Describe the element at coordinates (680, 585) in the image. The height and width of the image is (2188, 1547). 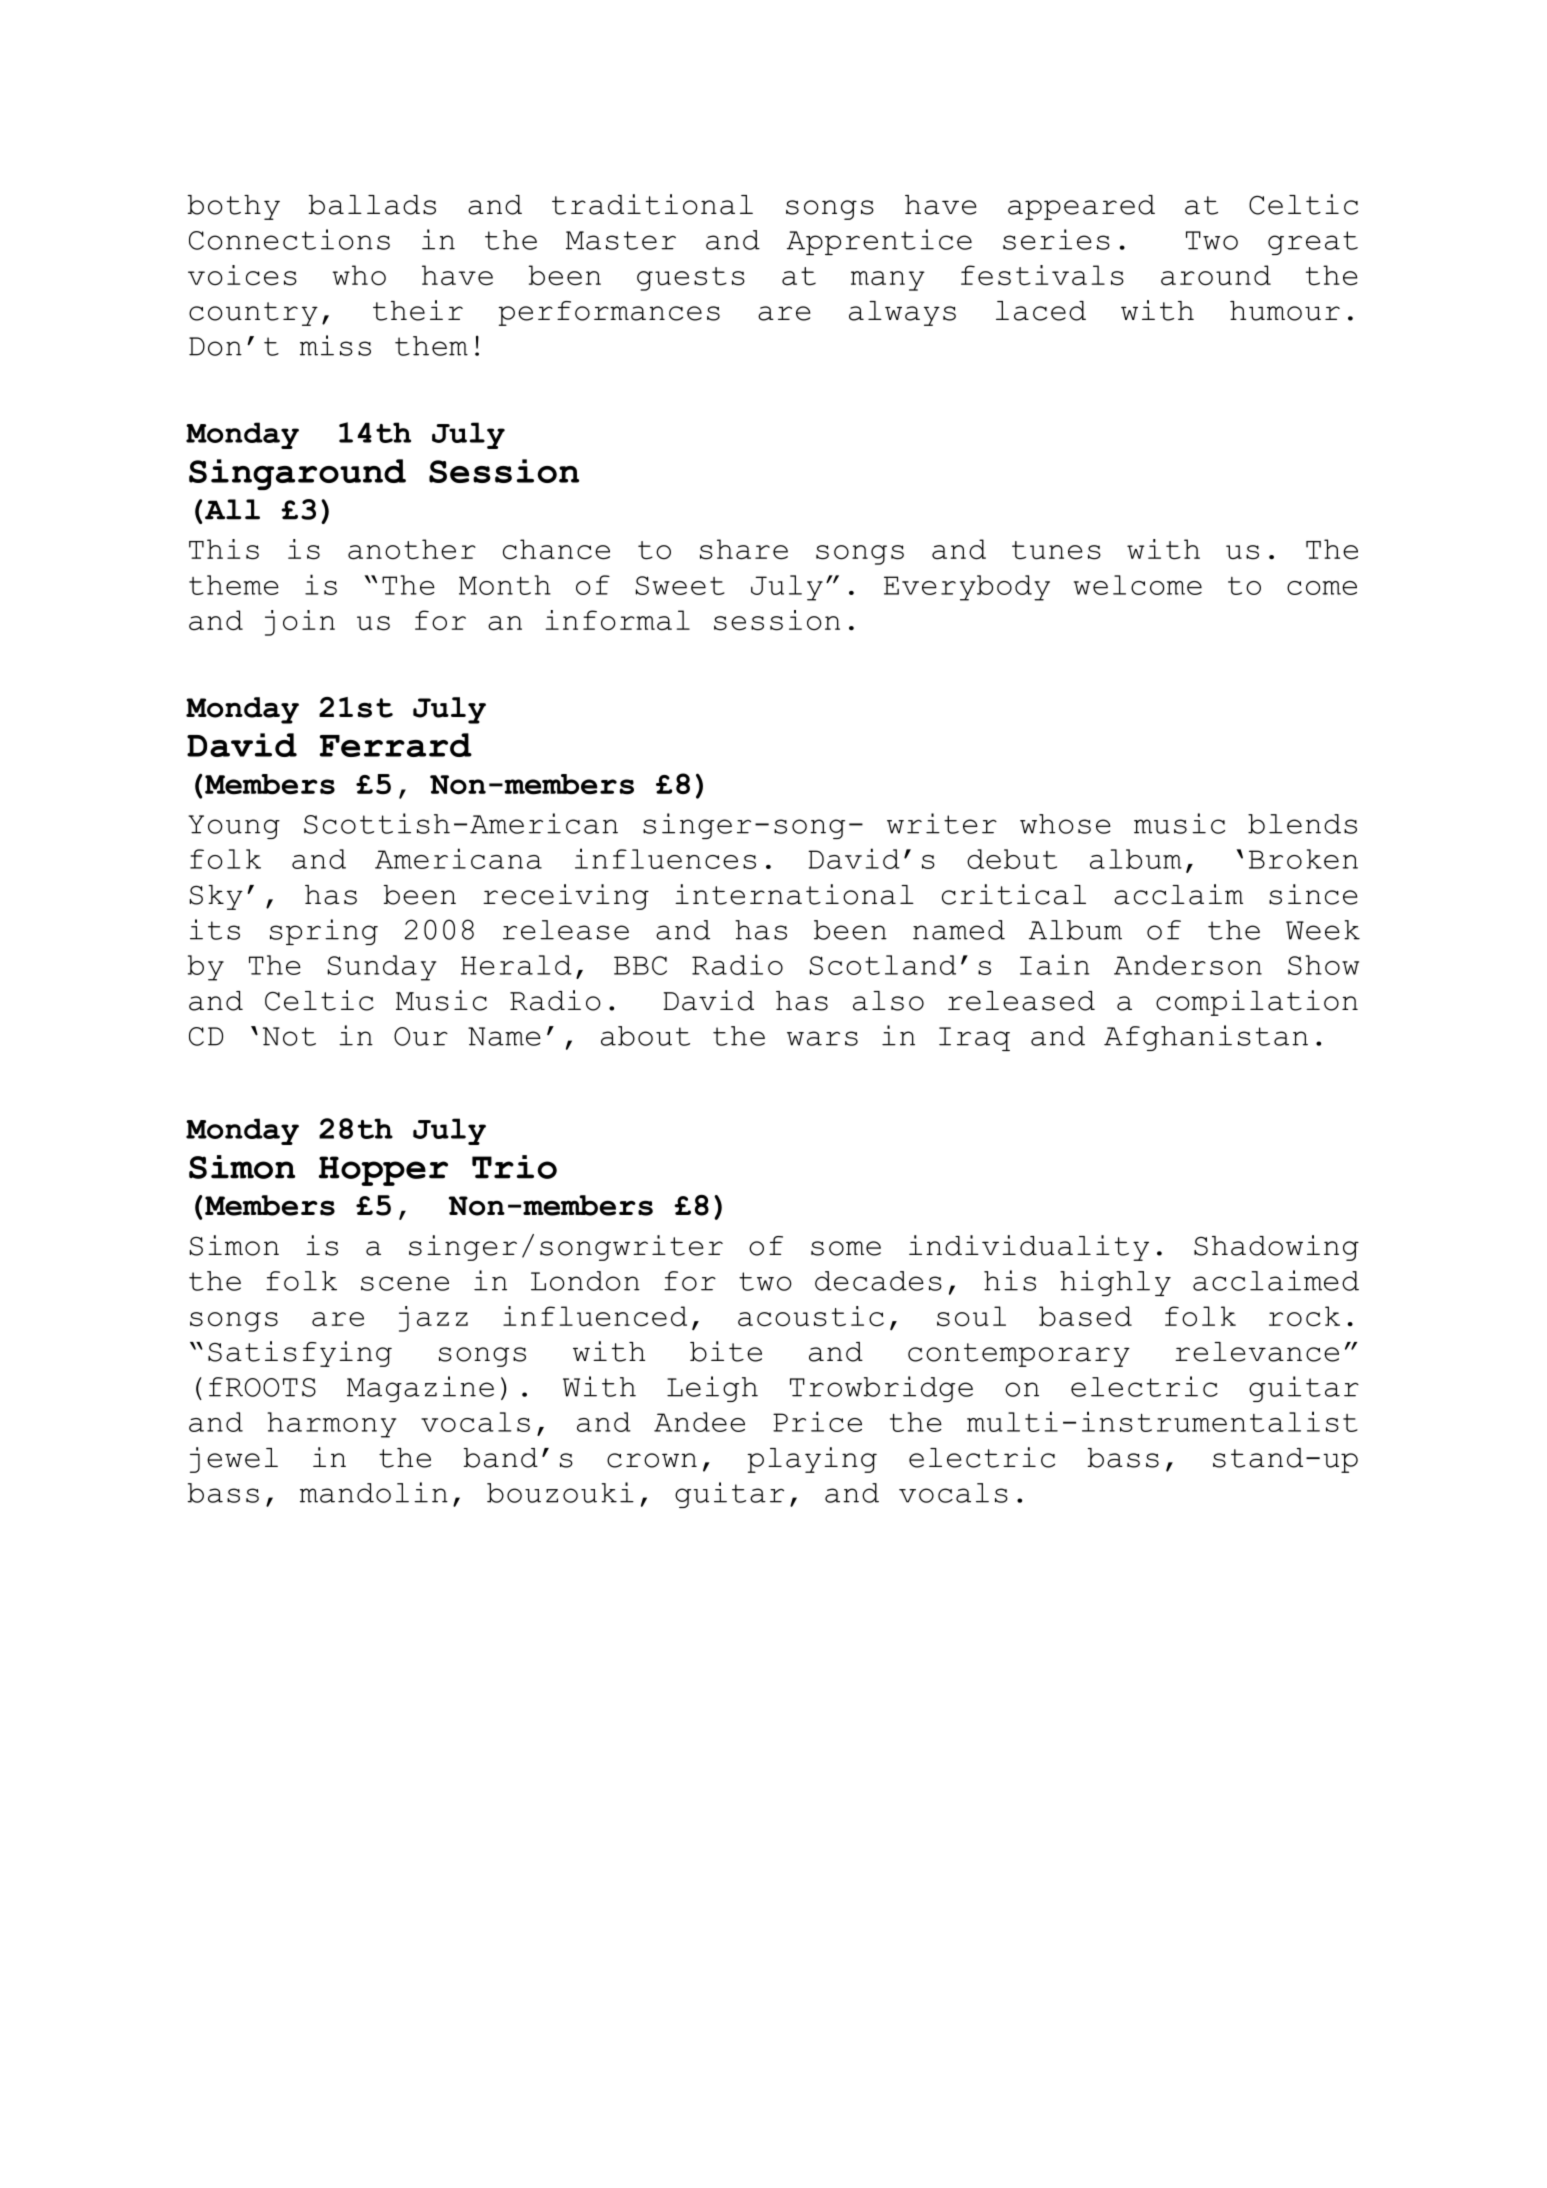
I see `Sweet` at that location.
